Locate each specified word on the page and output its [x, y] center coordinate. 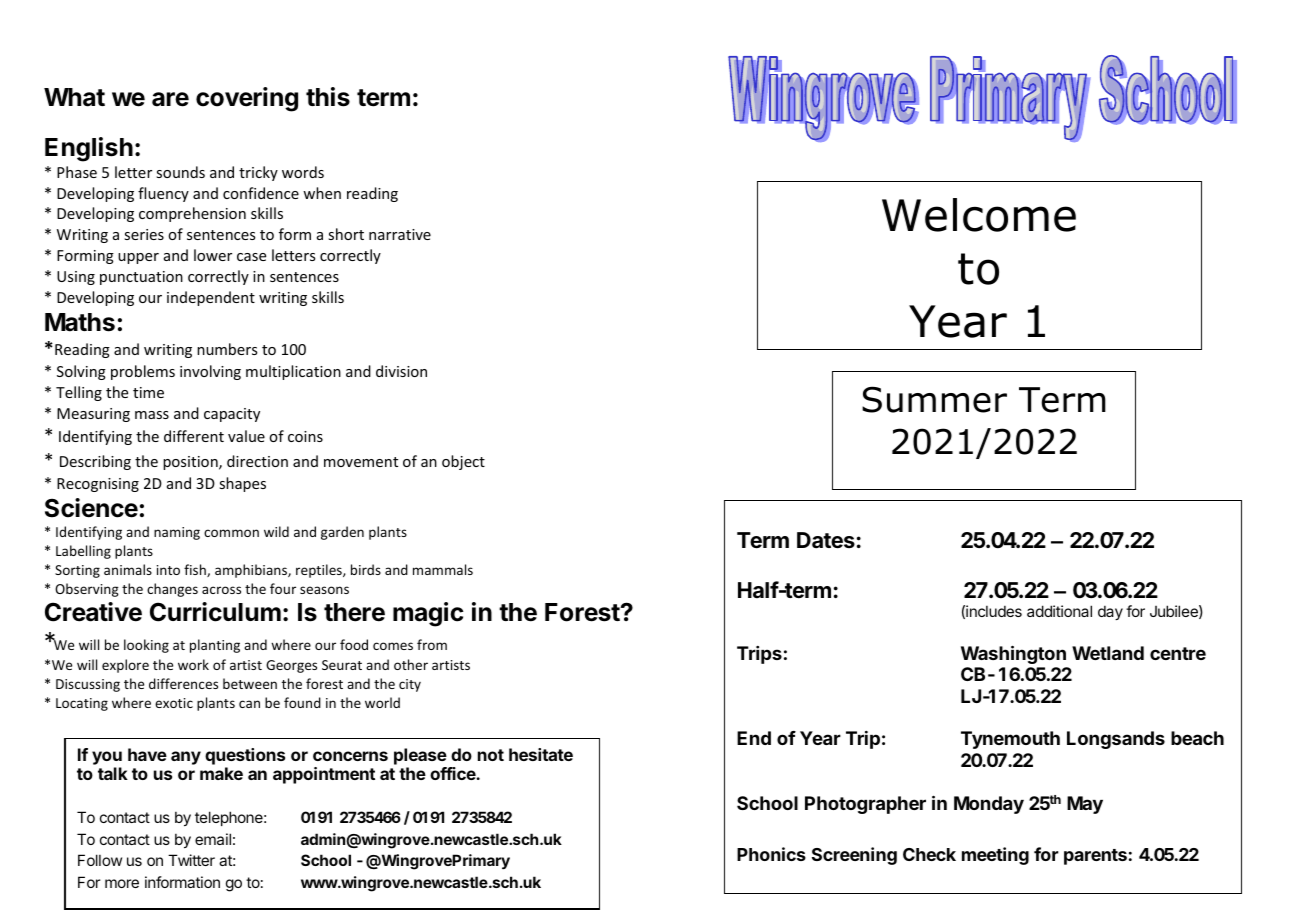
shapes [242, 484]
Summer [934, 399]
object [463, 462]
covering [247, 99]
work [193, 664]
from [432, 644]
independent [211, 298]
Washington [1013, 654]
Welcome [979, 215]
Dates [826, 540]
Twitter [191, 860]
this [328, 97]
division [401, 371]
